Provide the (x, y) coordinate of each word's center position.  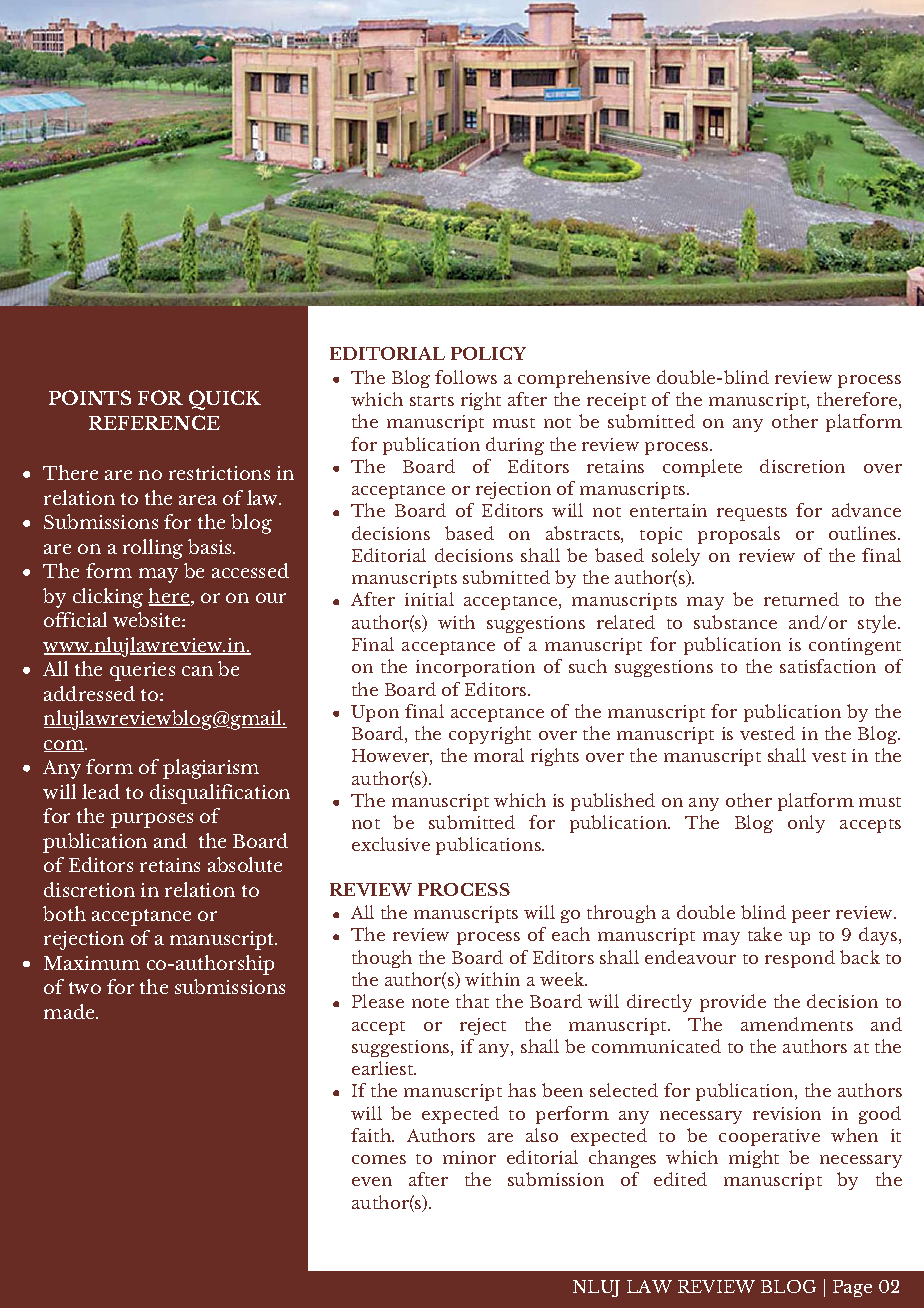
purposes (152, 820)
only (806, 824)
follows (466, 377)
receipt (616, 401)
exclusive (391, 844)
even (372, 1181)
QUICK (225, 400)
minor (469, 1157)
